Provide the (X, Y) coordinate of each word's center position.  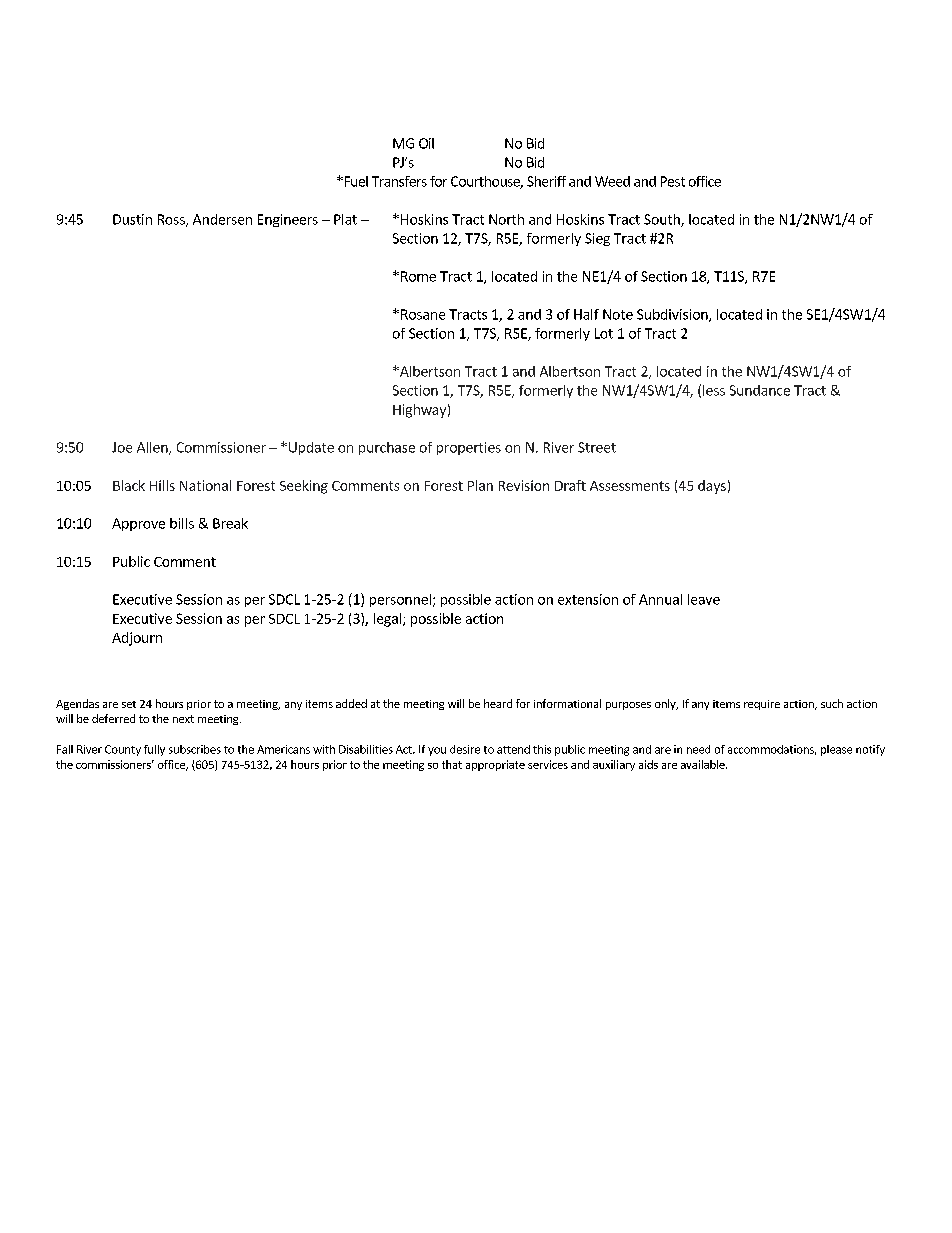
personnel (400, 600)
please (836, 750)
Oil (426, 143)
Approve (138, 524)
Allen (153, 448)
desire (465, 749)
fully (154, 750)
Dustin (132, 219)
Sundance (760, 390)
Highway (419, 411)
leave (704, 599)
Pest (673, 181)
